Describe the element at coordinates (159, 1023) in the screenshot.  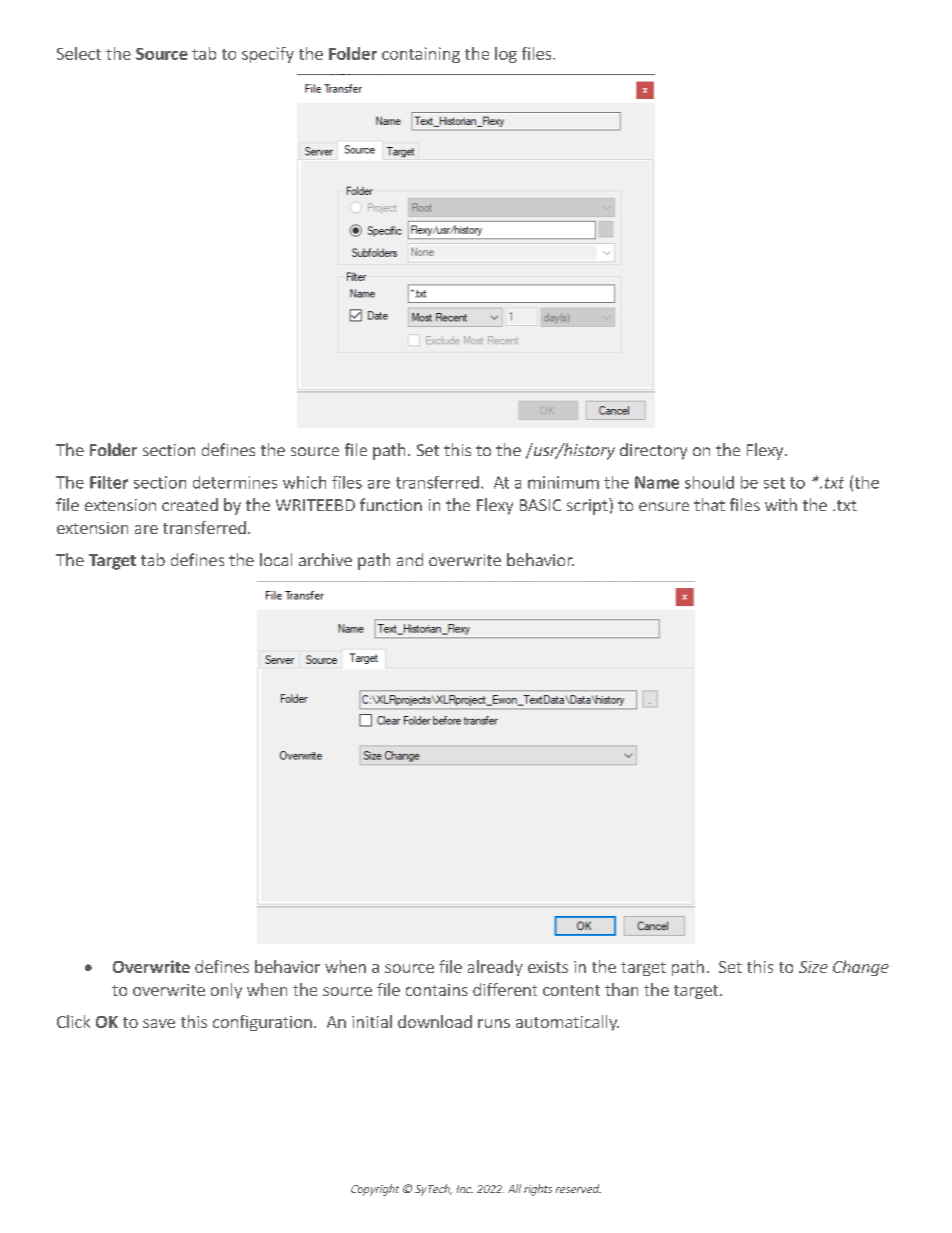
I see `save` at that location.
